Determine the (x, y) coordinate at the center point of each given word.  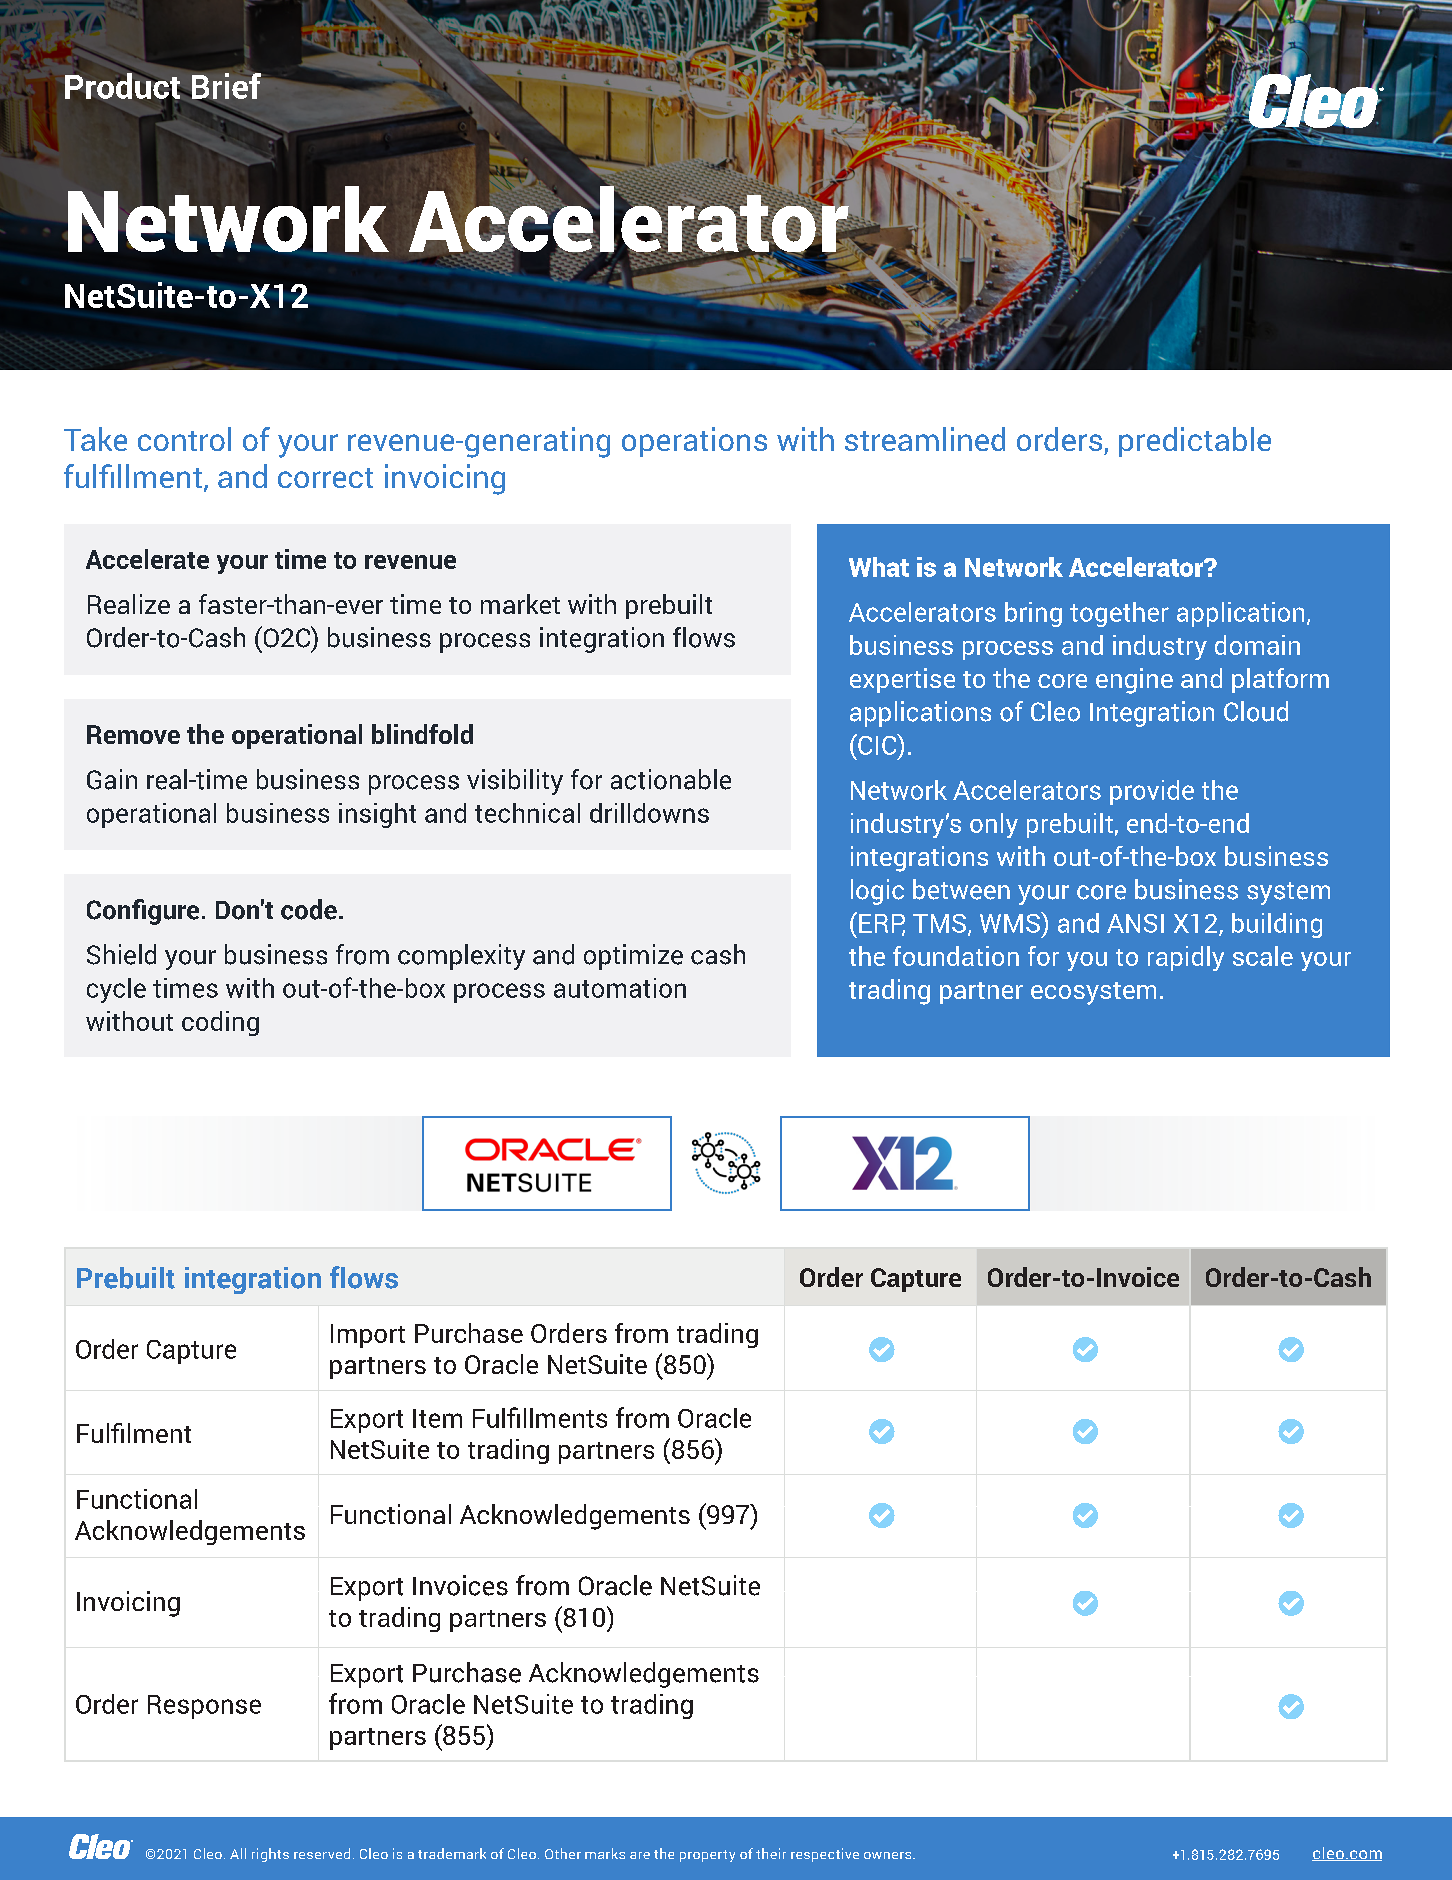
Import (368, 1336)
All (238, 1853)
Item (437, 1418)
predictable (1195, 442)
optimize (633, 957)
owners (889, 1855)
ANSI (1135, 923)
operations (694, 442)
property (707, 1856)
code (309, 909)
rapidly (1186, 958)
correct (325, 478)
